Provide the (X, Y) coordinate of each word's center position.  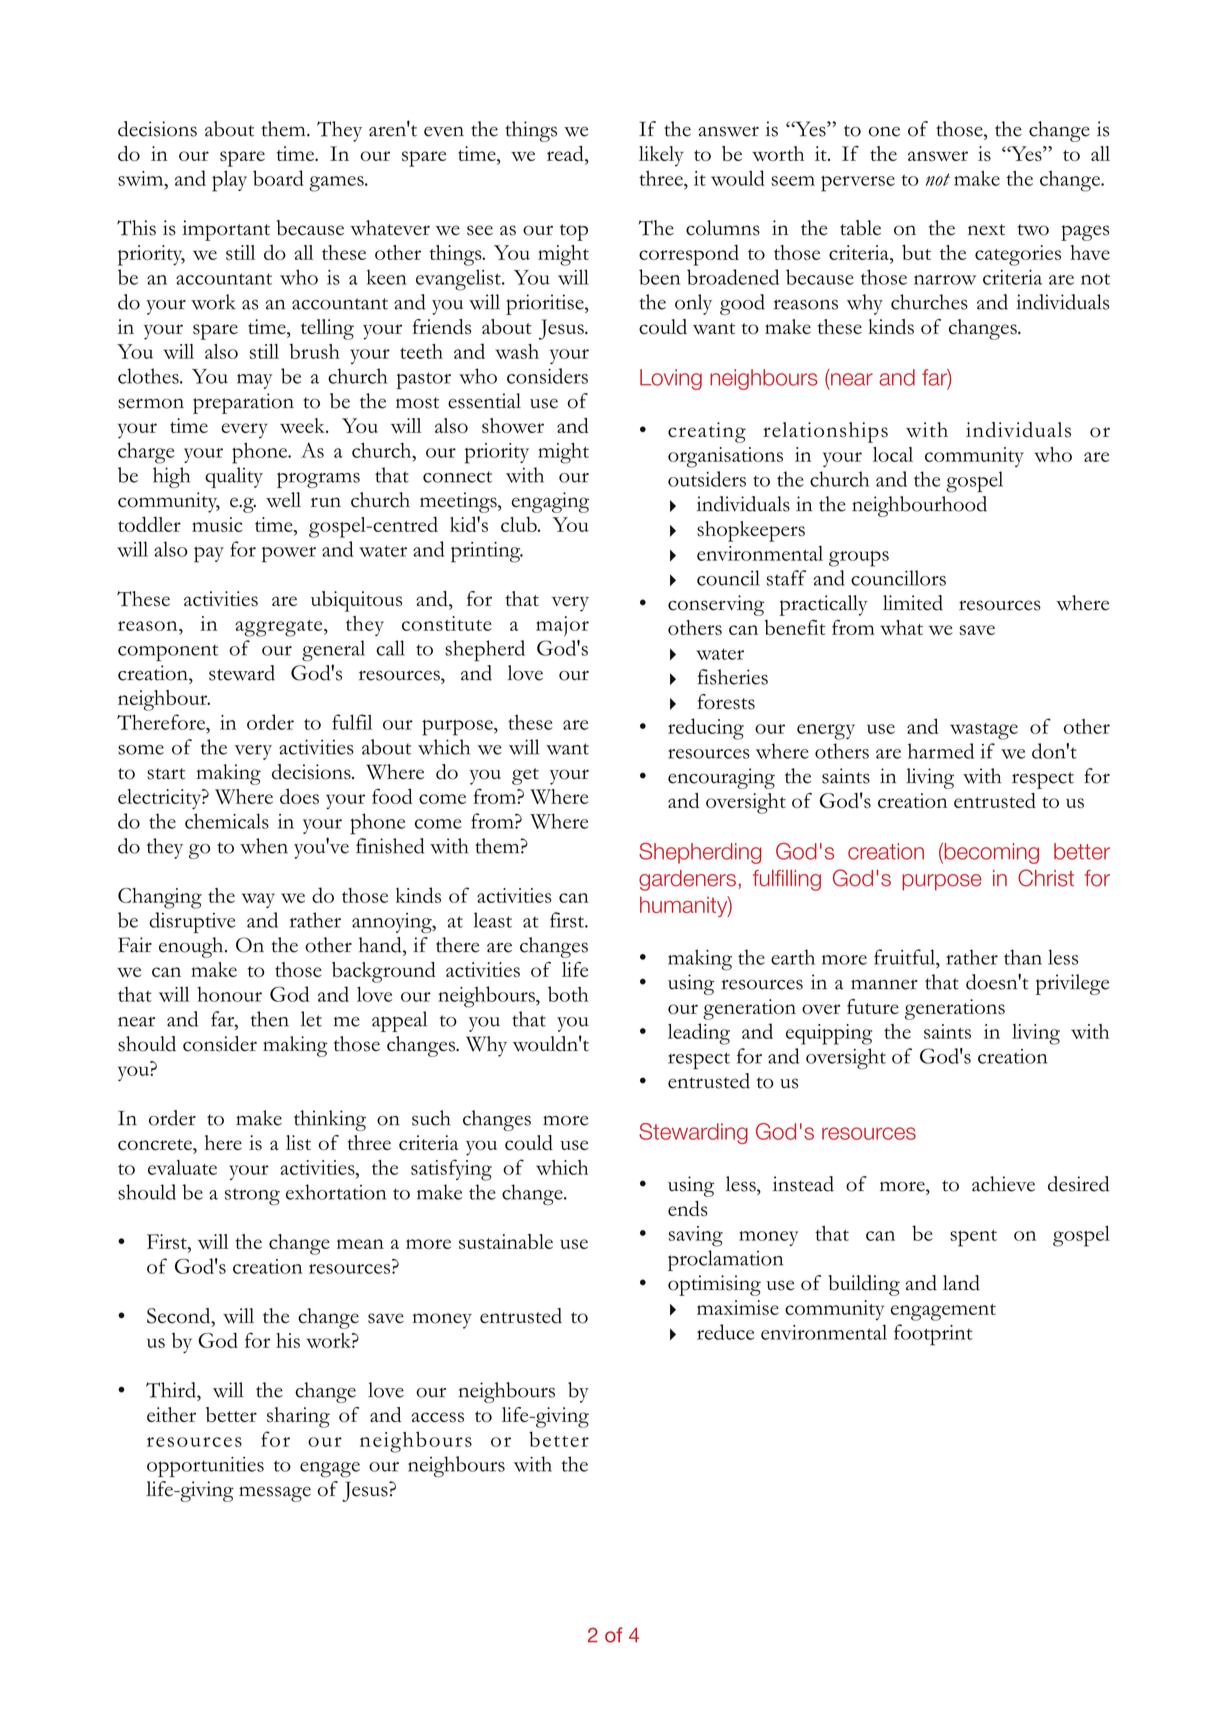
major (562, 626)
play (229, 181)
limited (913, 603)
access (438, 1417)
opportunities (205, 1467)
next (986, 230)
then (270, 1019)
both (568, 994)
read (566, 155)
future (873, 1006)
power (289, 554)
